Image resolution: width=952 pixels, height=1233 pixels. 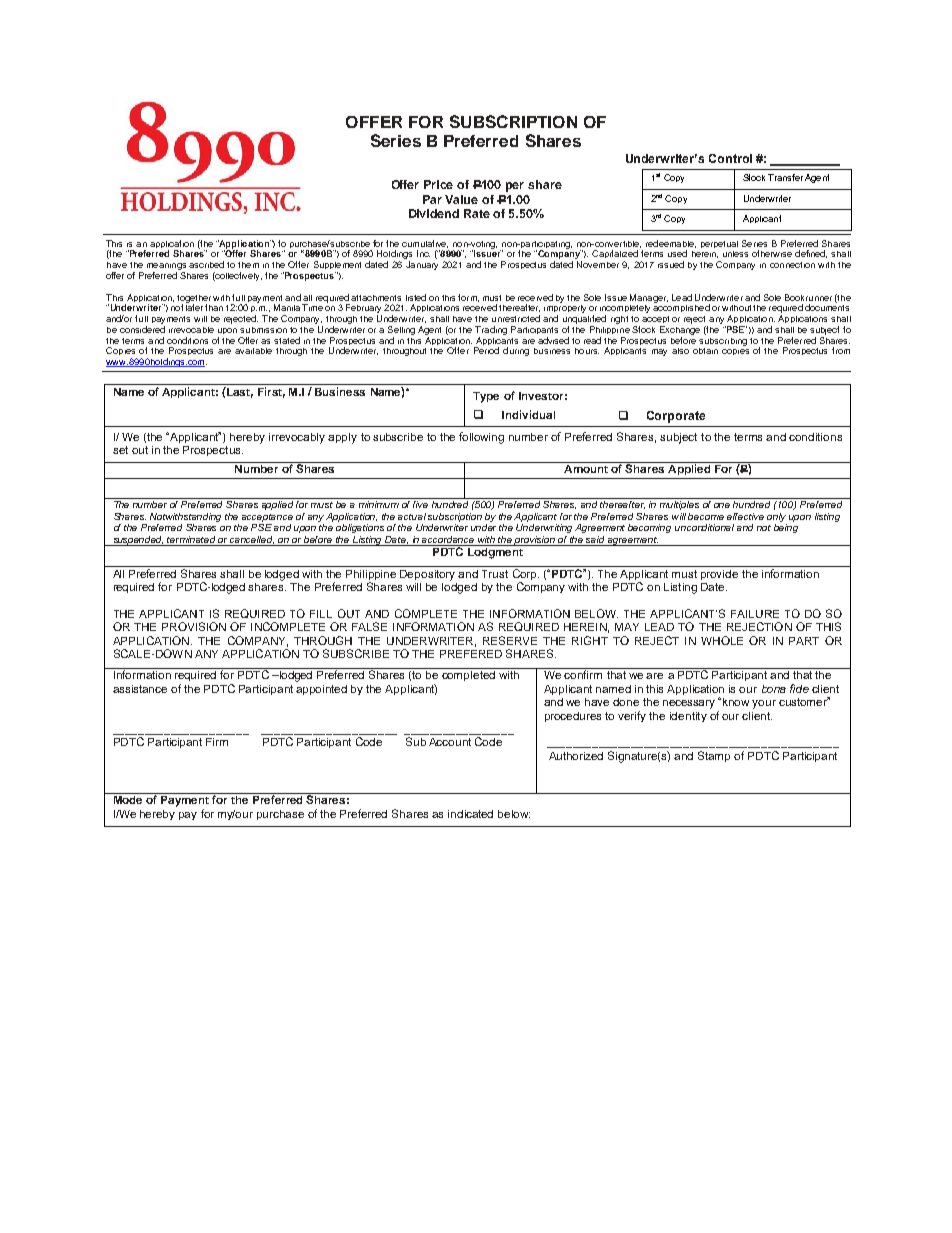 What do you see at coordinates (495, 574) in the document?
I see `Trust` at bounding box center [495, 574].
